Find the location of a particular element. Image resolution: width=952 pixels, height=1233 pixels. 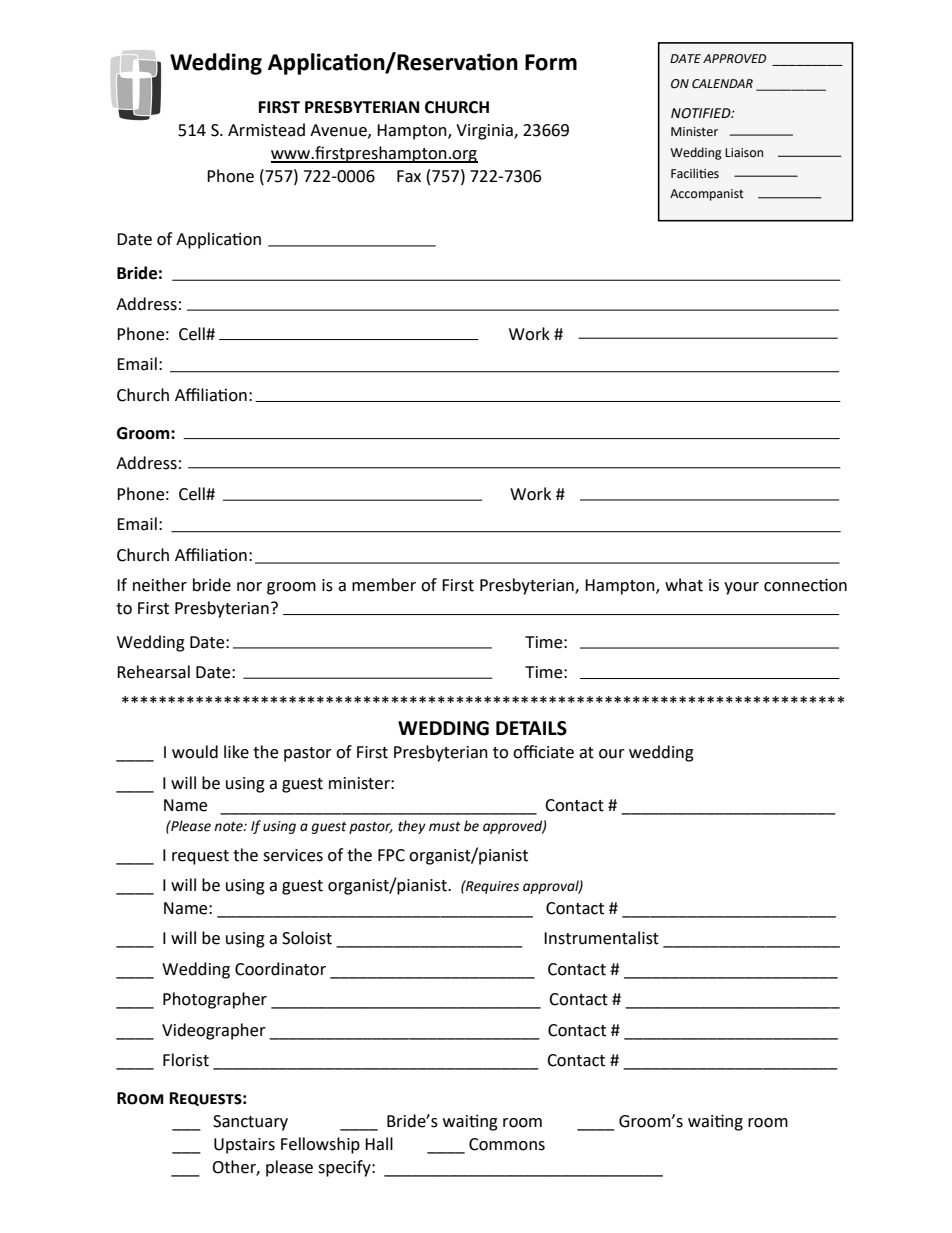

like is located at coordinates (236, 752).
